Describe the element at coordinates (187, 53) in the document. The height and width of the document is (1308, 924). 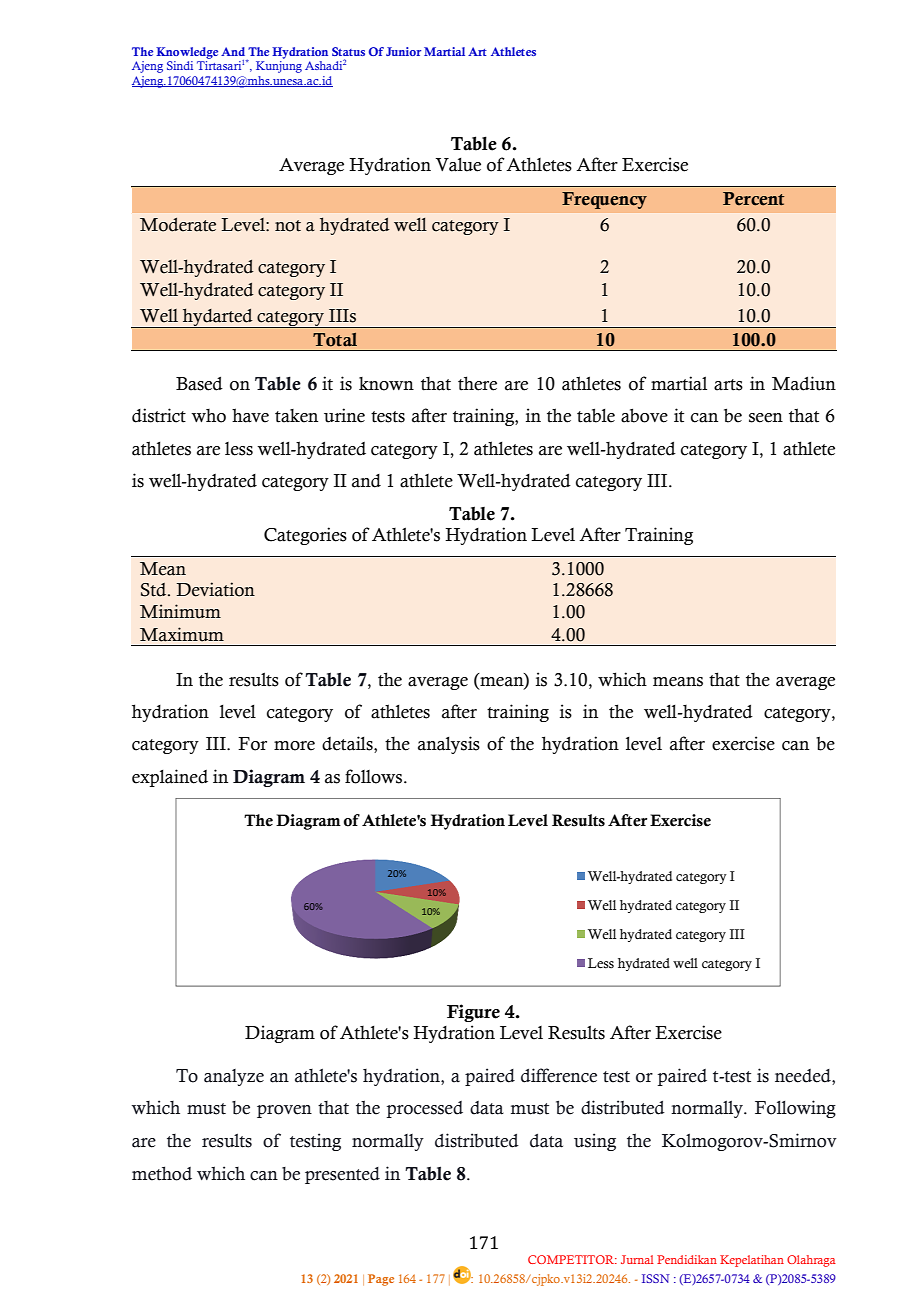
I see `Knowledge` at that location.
